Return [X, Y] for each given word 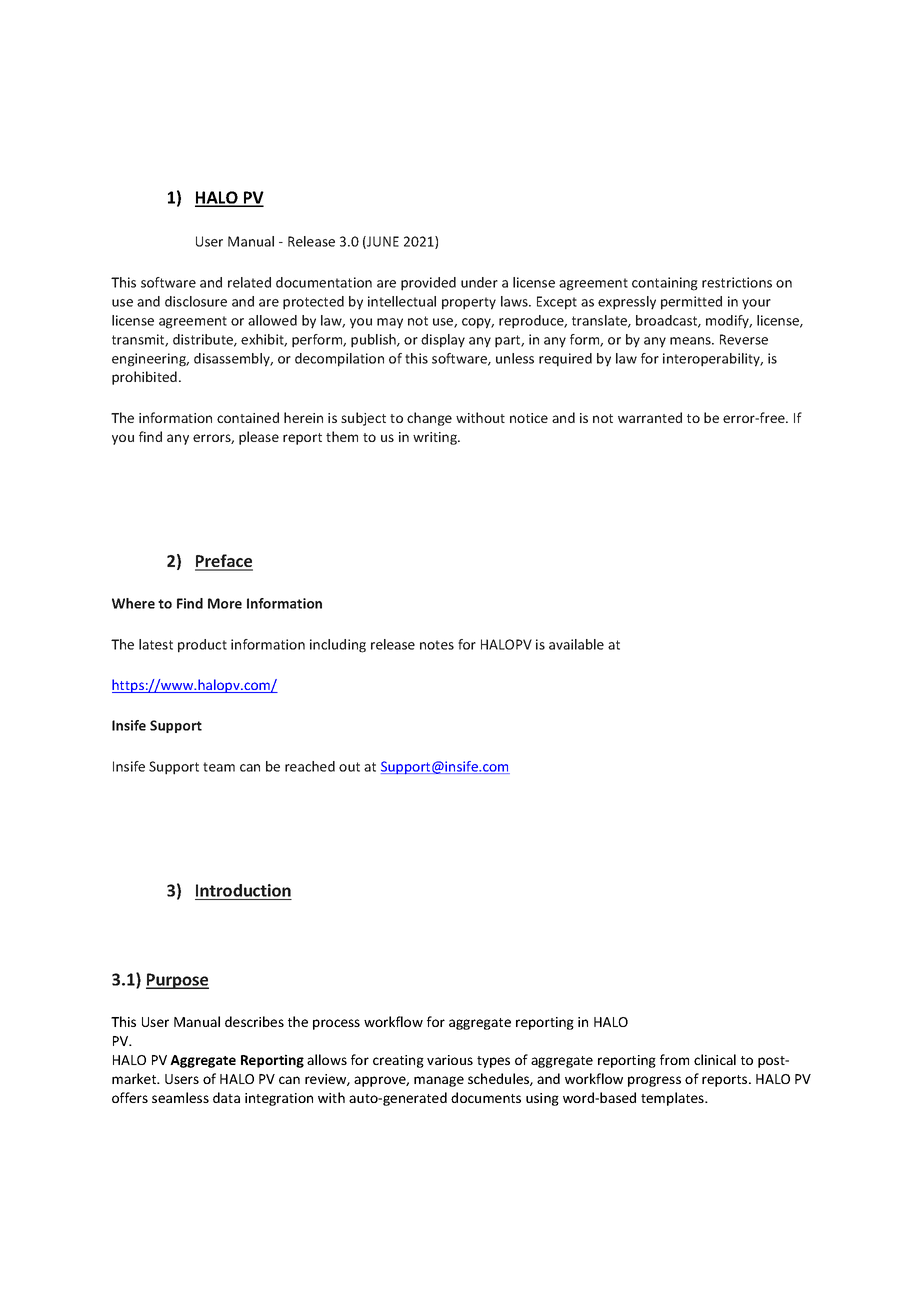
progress [654, 1081]
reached [310, 766]
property [469, 303]
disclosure [196, 301]
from [674, 1059]
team [219, 767]
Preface [224, 562]
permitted [691, 303]
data [226, 1097]
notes [437, 645]
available [576, 644]
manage [439, 1081]
